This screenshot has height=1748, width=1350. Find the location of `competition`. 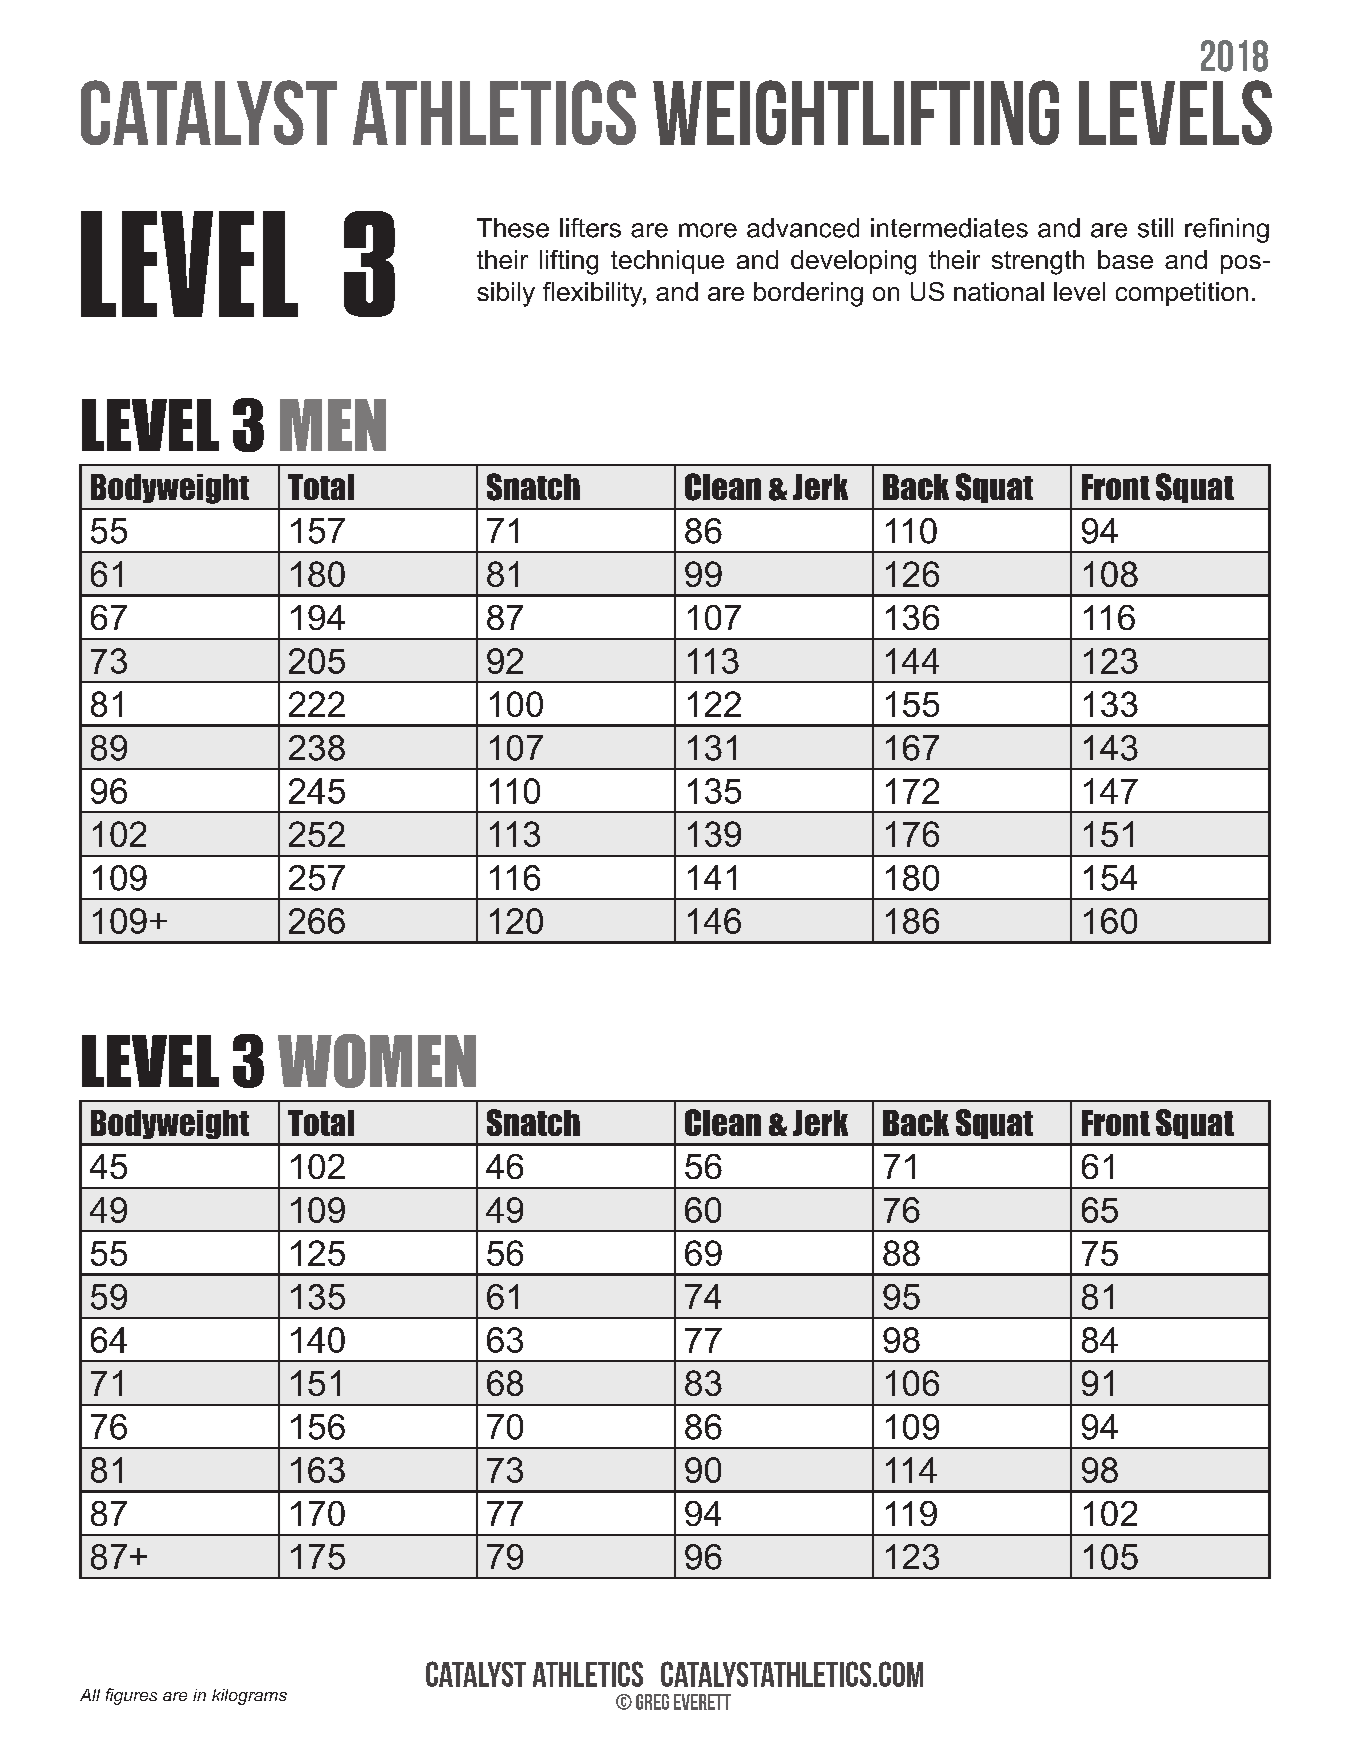

competition is located at coordinates (1182, 294).
